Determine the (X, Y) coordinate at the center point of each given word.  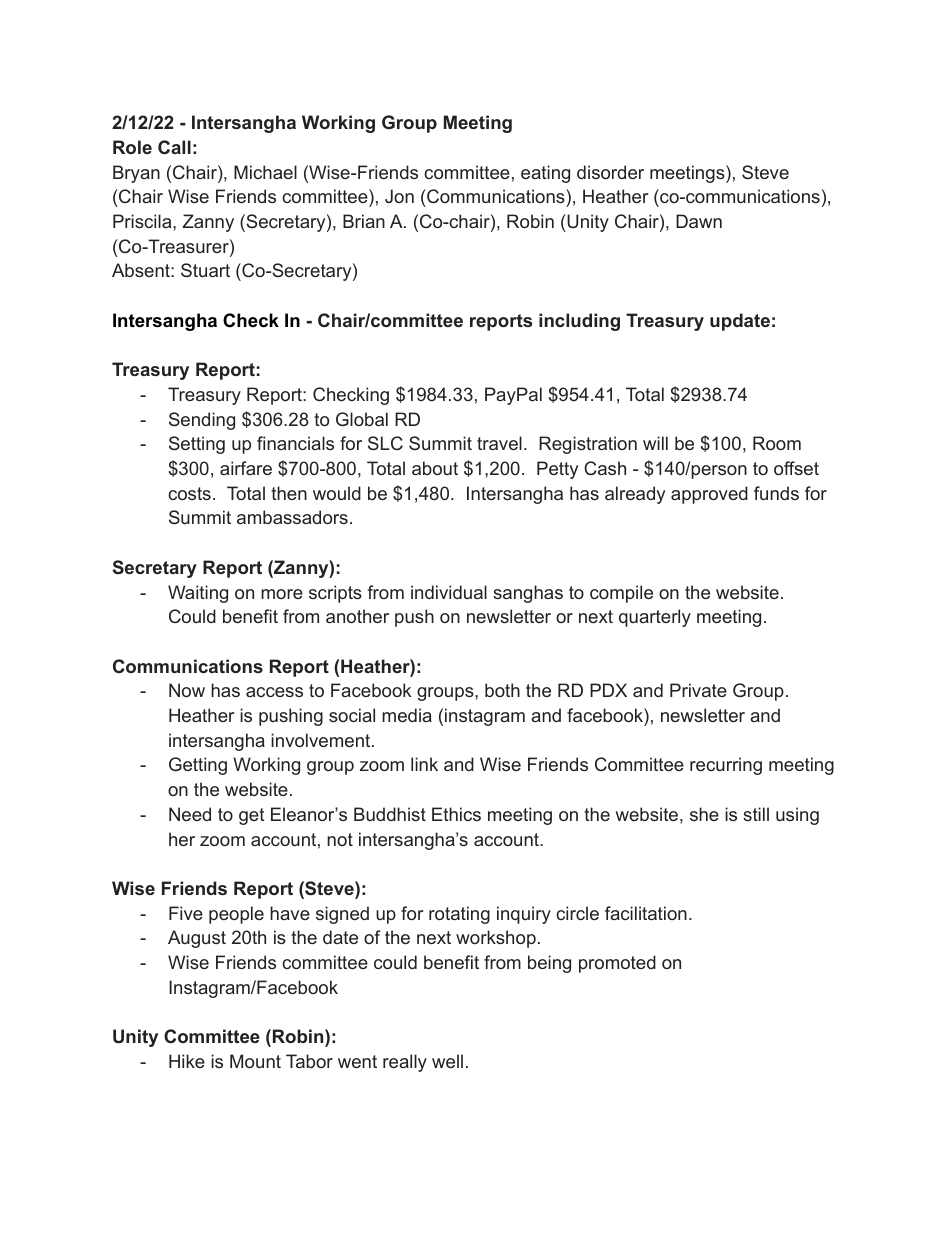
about (435, 468)
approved (709, 495)
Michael (265, 172)
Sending (202, 421)
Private (698, 690)
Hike (187, 1061)
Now (187, 690)
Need (190, 814)
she (704, 814)
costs (189, 493)
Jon (399, 196)
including (579, 322)
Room (777, 443)
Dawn (699, 221)
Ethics (456, 814)
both (502, 690)
